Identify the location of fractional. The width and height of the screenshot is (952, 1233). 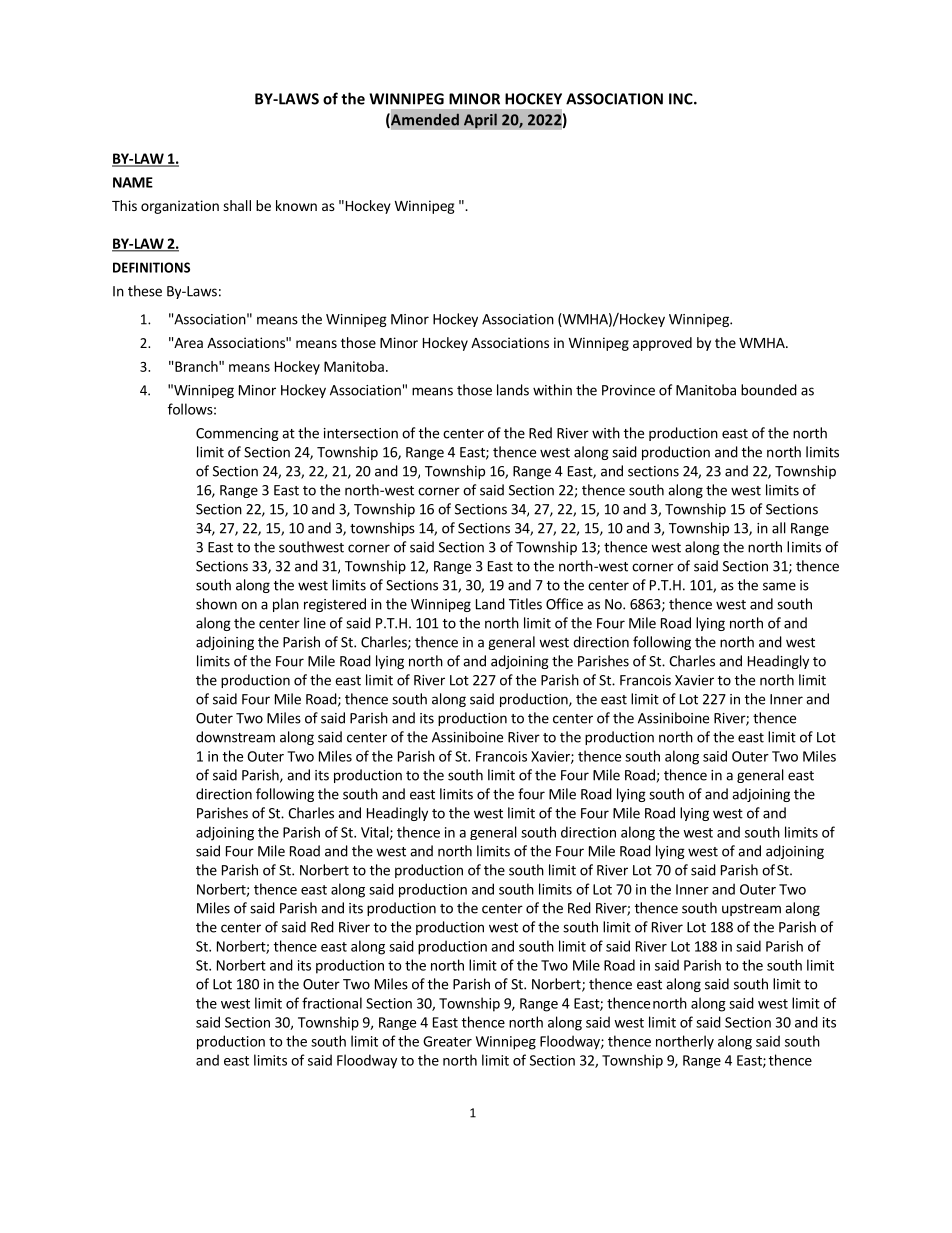
(332, 1003).
